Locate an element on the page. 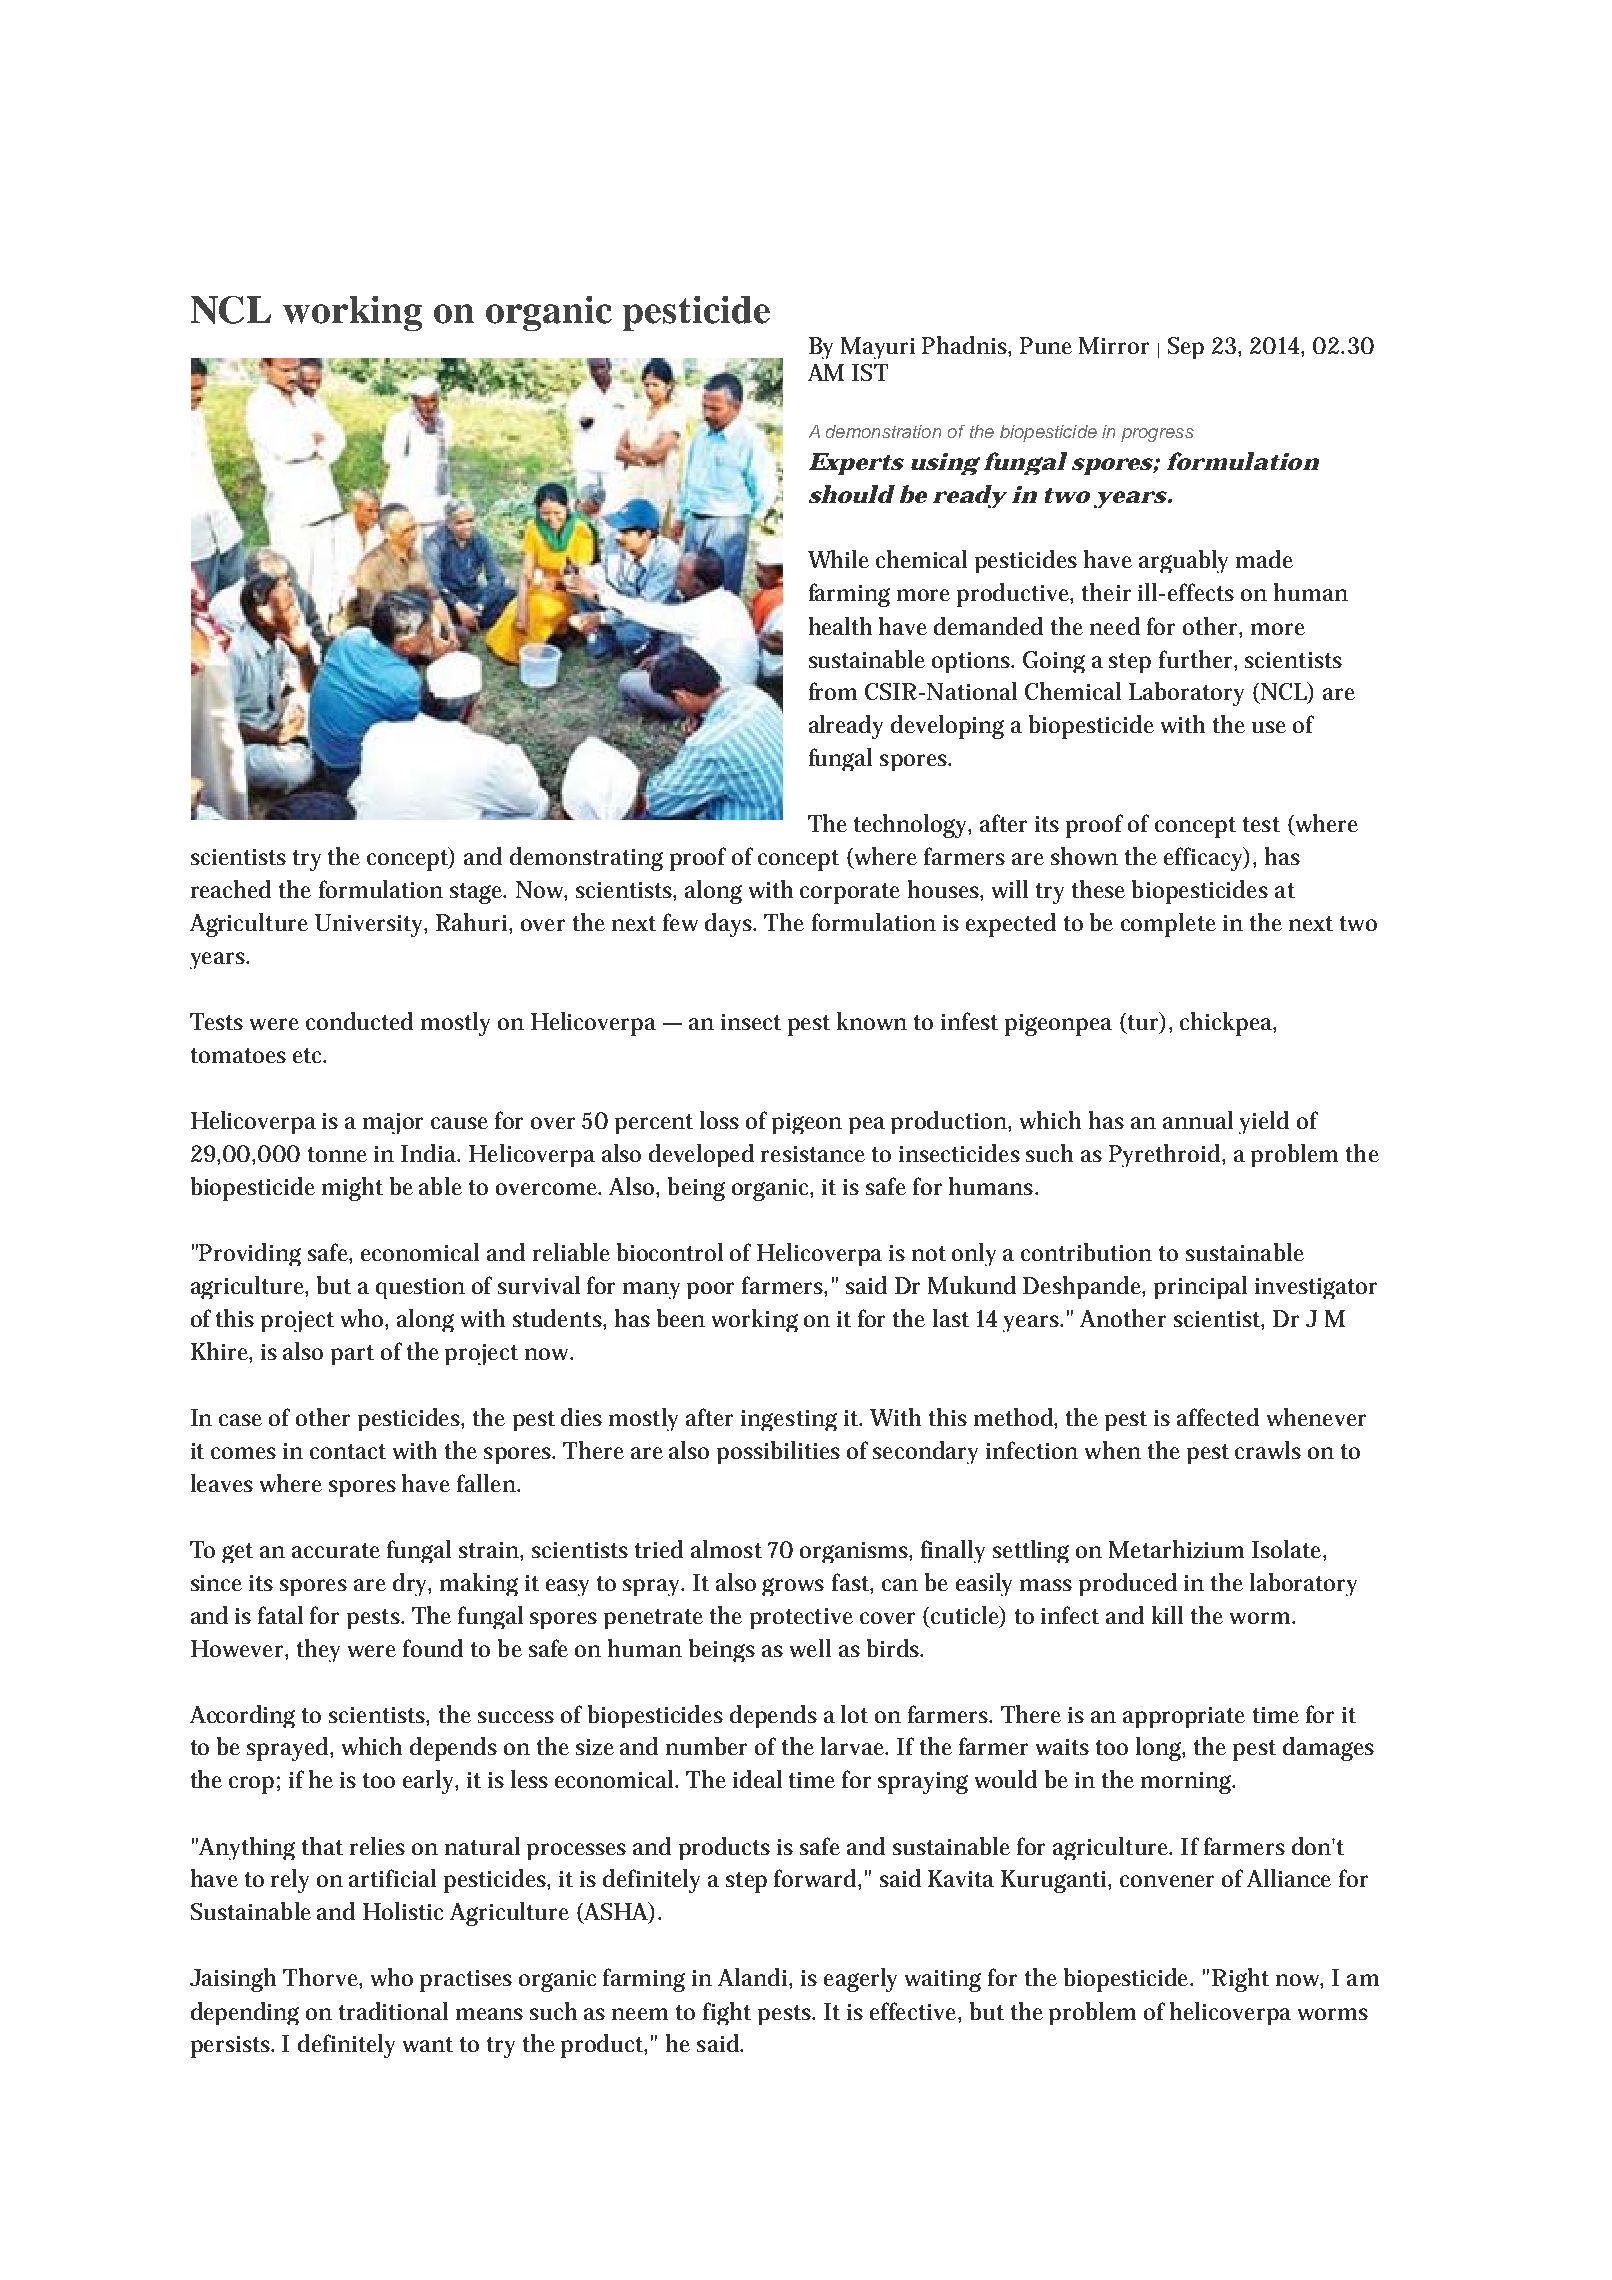 The image size is (1612, 2280). days is located at coordinates (730, 925).
